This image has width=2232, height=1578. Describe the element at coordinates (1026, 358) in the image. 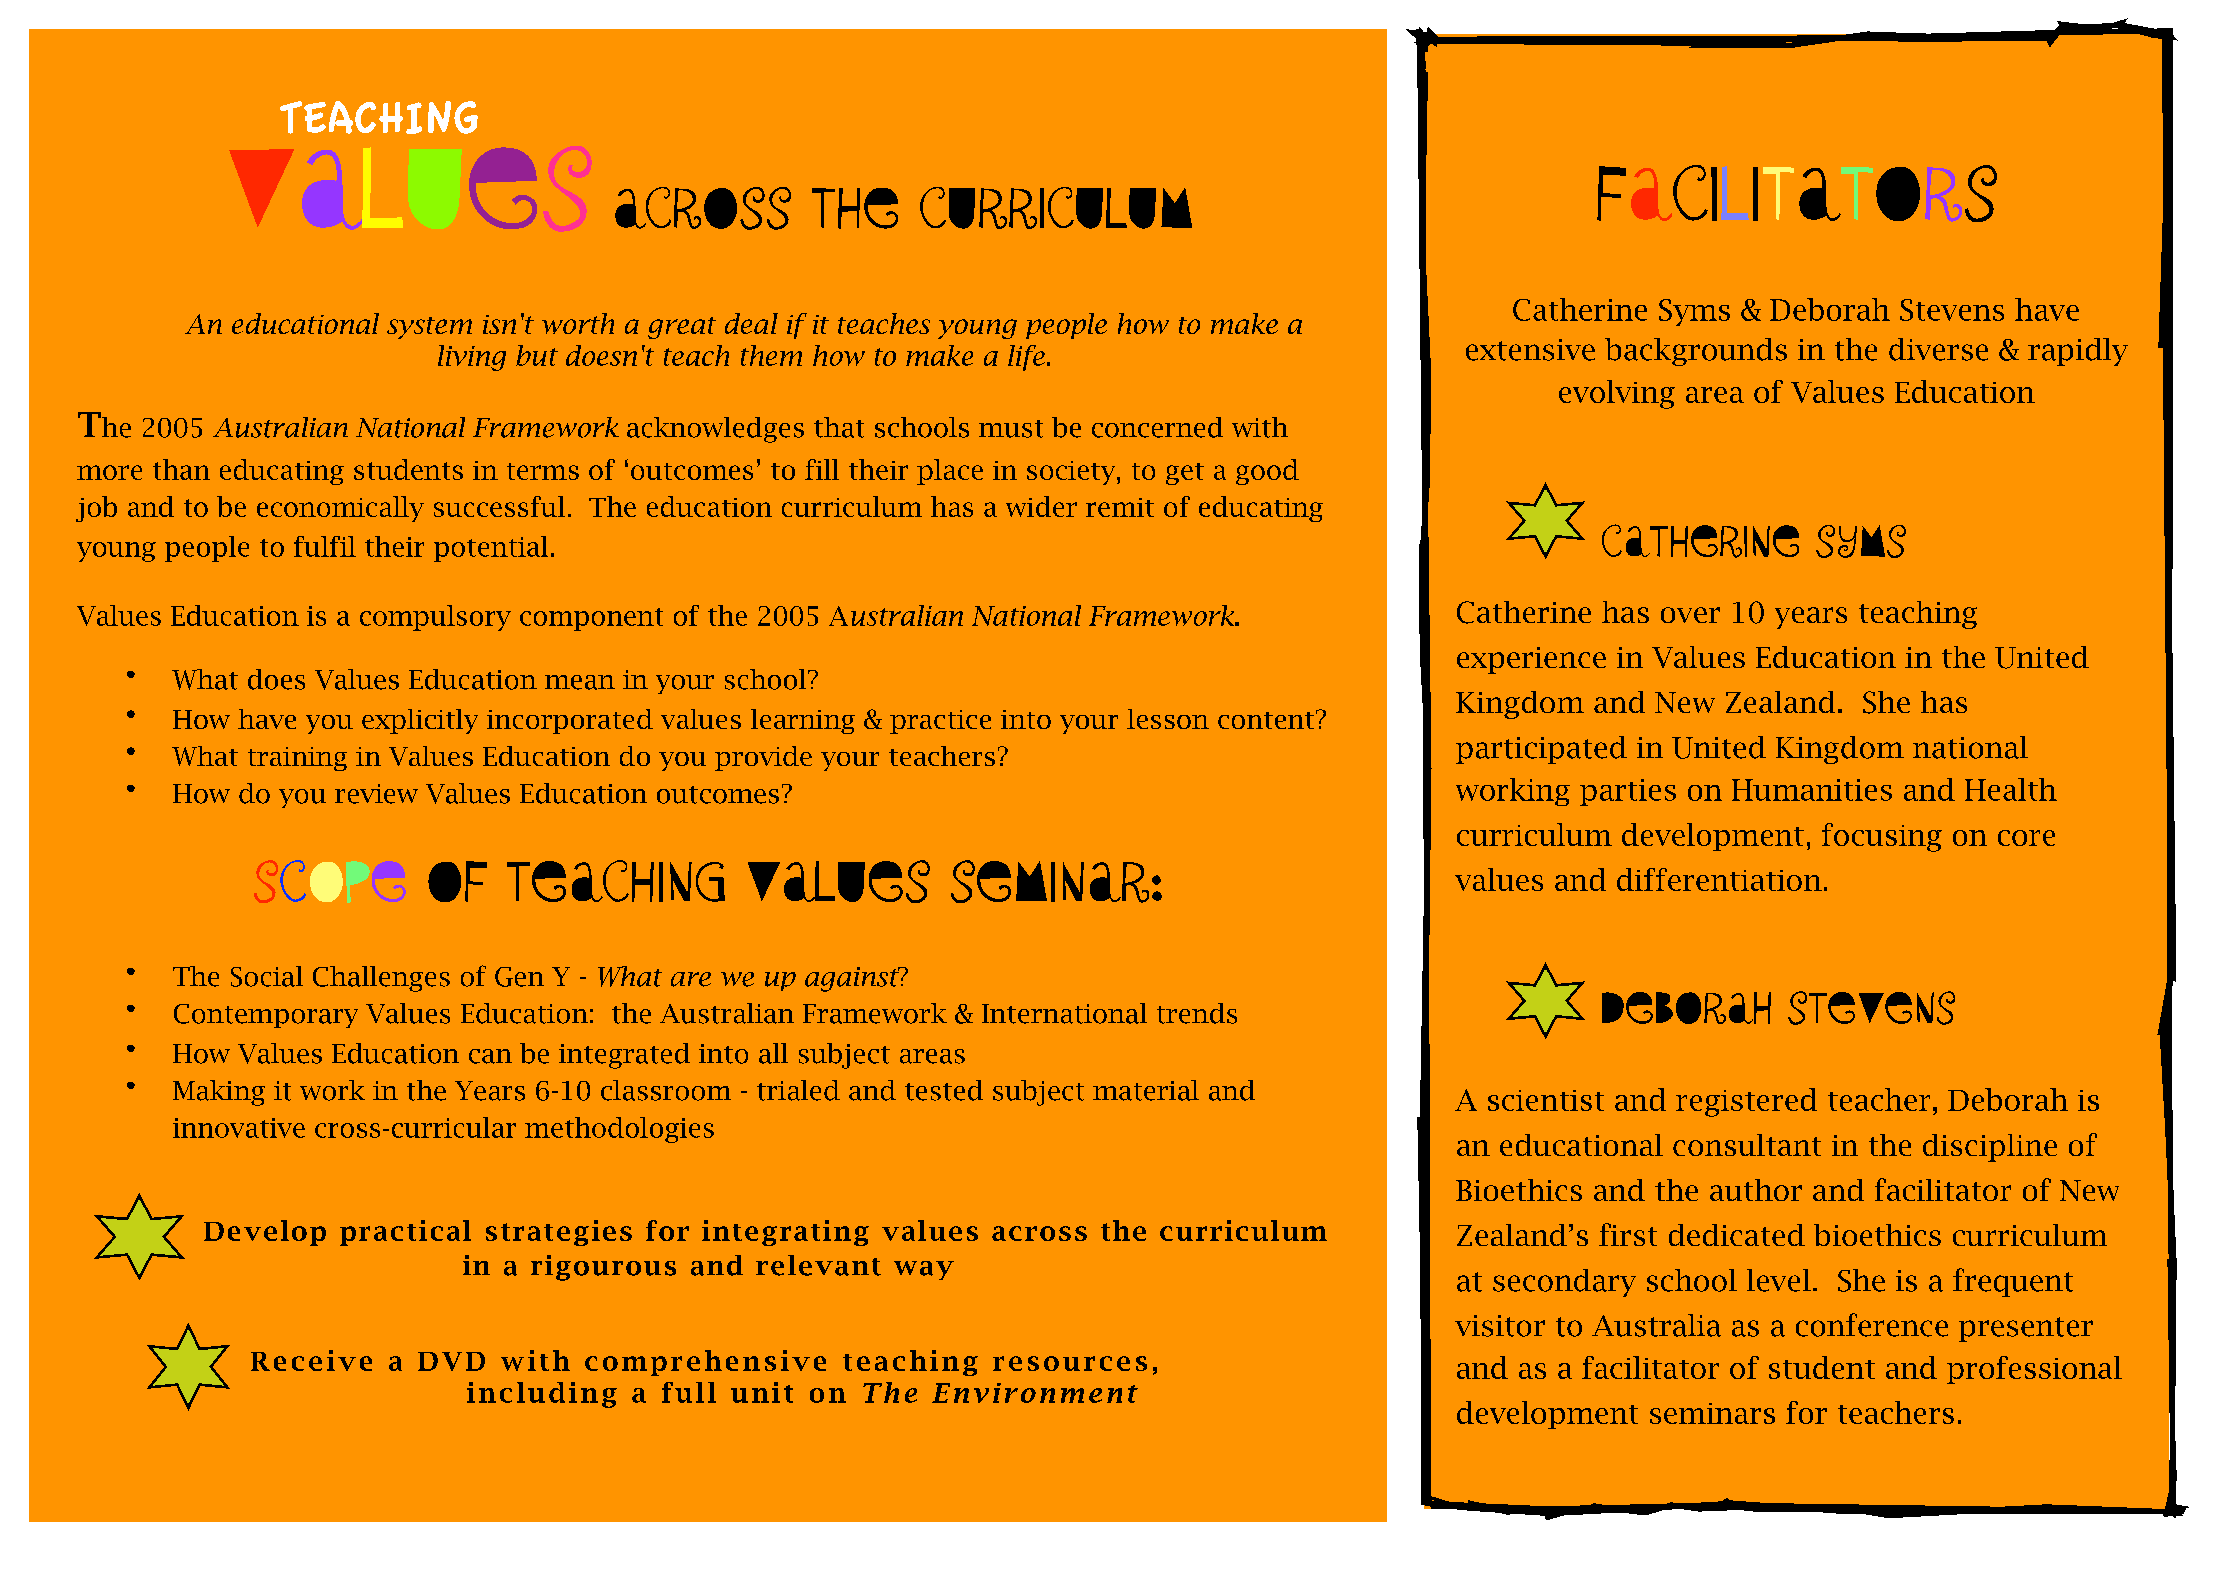

I see `life` at that location.
